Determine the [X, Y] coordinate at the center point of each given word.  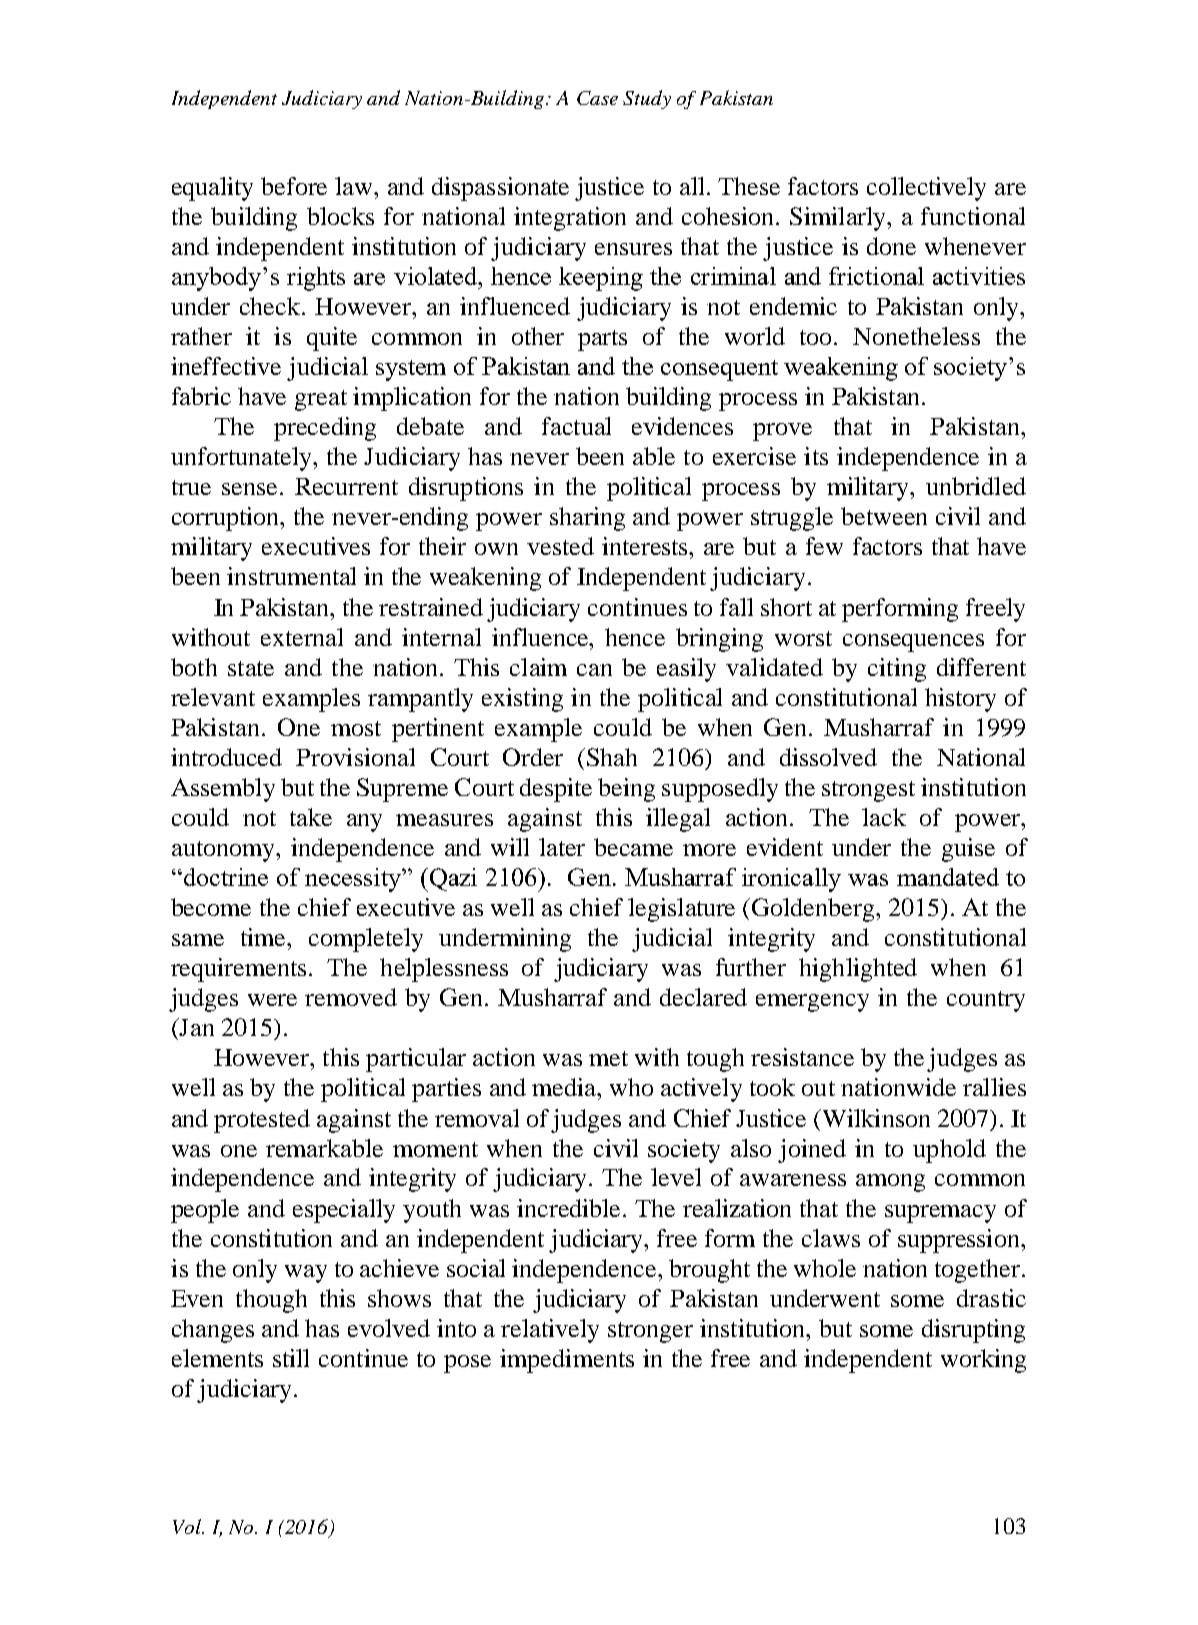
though [271, 1301]
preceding [325, 429]
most [356, 728]
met [608, 1058]
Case [597, 98]
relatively [550, 1331]
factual [576, 426]
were [272, 1000]
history [960, 700]
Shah [612, 757]
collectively [926, 189]
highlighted [858, 970]
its [816, 456]
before [294, 186]
